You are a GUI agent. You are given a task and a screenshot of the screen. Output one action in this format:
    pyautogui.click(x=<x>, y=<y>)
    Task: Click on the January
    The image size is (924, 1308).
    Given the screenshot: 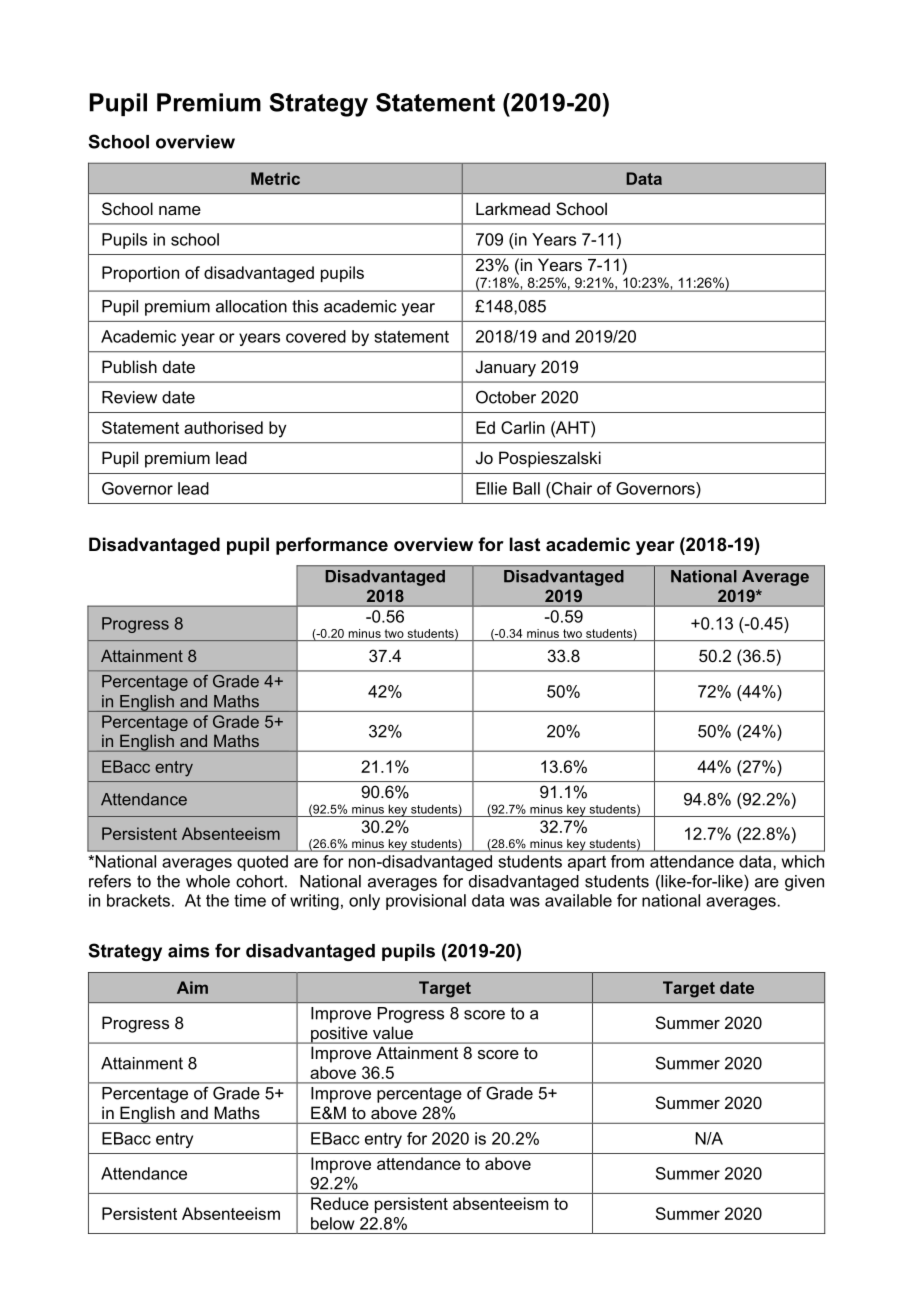 What is the action you would take?
    pyautogui.click(x=506, y=368)
